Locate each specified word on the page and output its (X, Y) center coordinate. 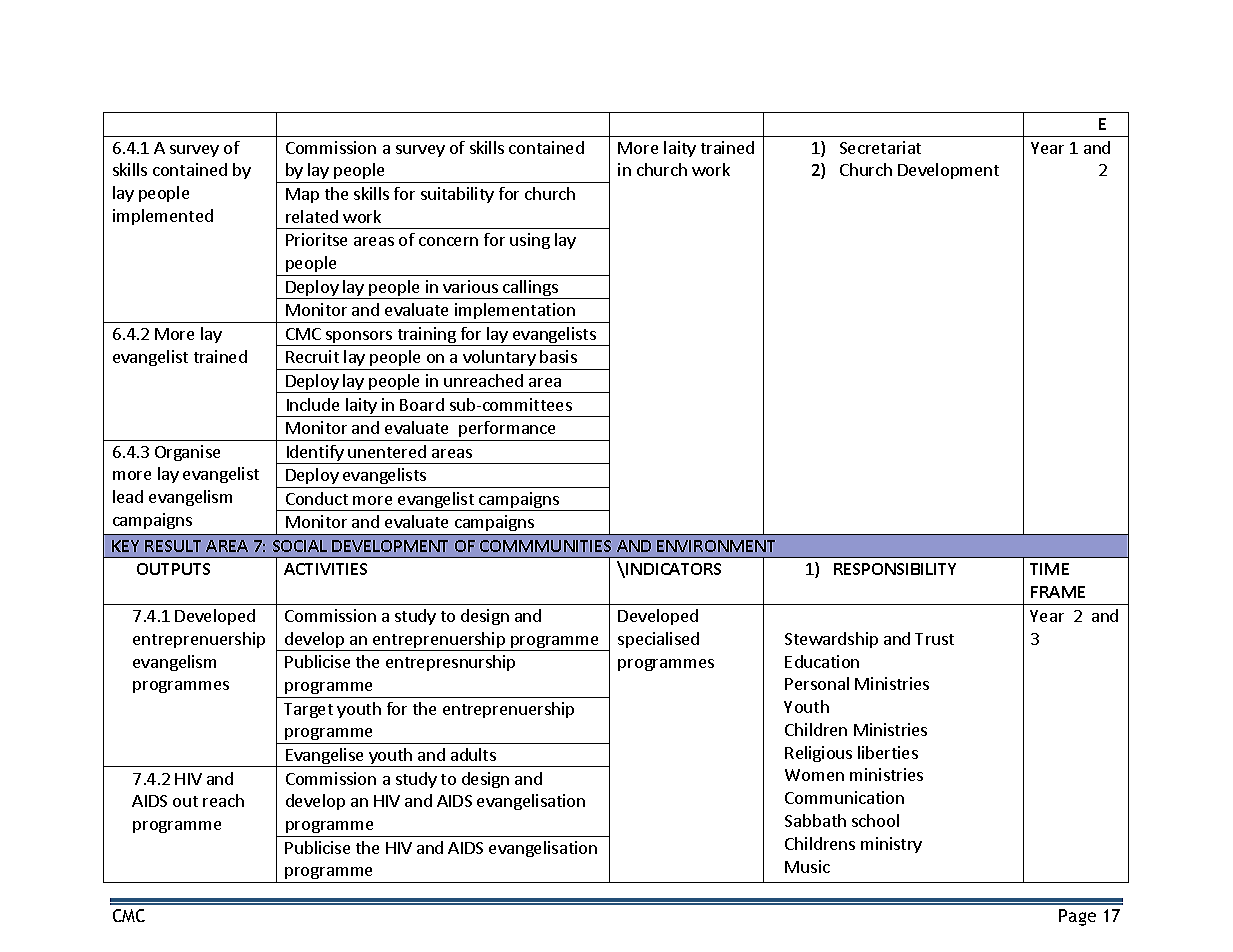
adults (473, 754)
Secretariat (880, 147)
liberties (888, 752)
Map (302, 195)
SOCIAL (300, 546)
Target (308, 710)
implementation (515, 313)
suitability (457, 195)
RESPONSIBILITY (895, 569)
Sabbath (815, 820)
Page (1077, 917)
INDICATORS (673, 569)
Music (807, 866)
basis (558, 356)
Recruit (312, 356)
